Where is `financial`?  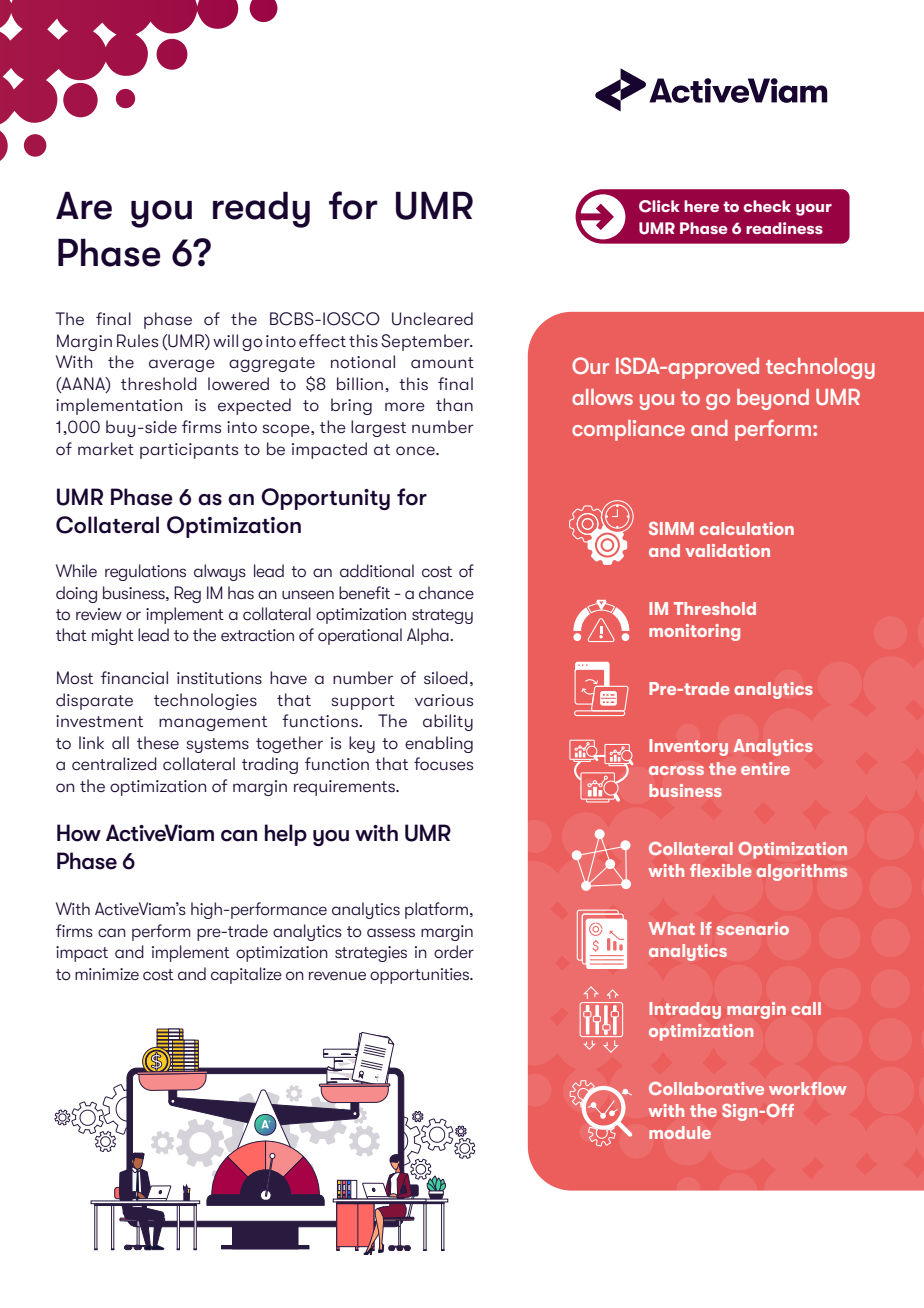 financial is located at coordinates (134, 678).
